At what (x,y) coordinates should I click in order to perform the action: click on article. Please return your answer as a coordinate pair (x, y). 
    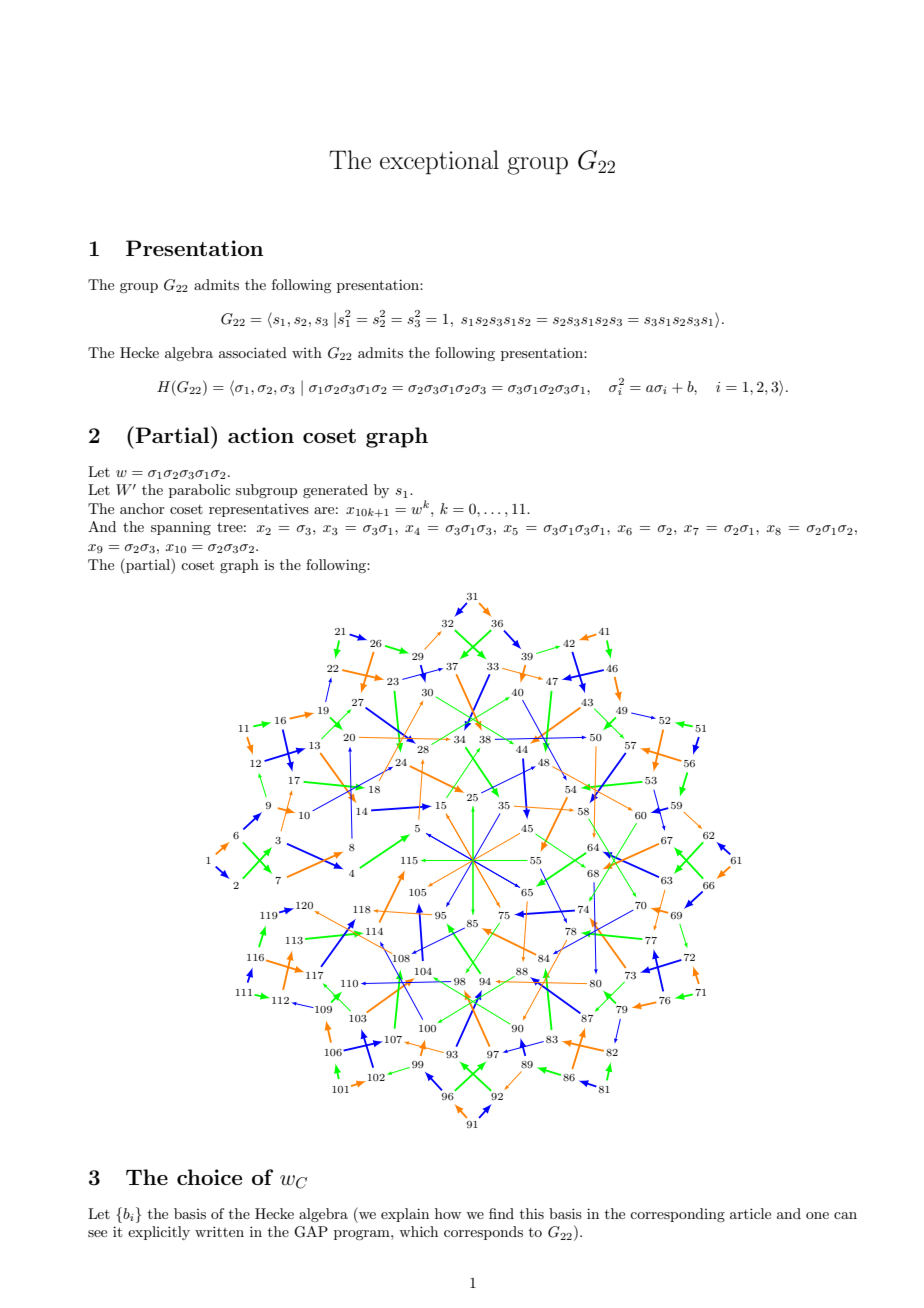
    Looking at the image, I should click on (750, 1213).
